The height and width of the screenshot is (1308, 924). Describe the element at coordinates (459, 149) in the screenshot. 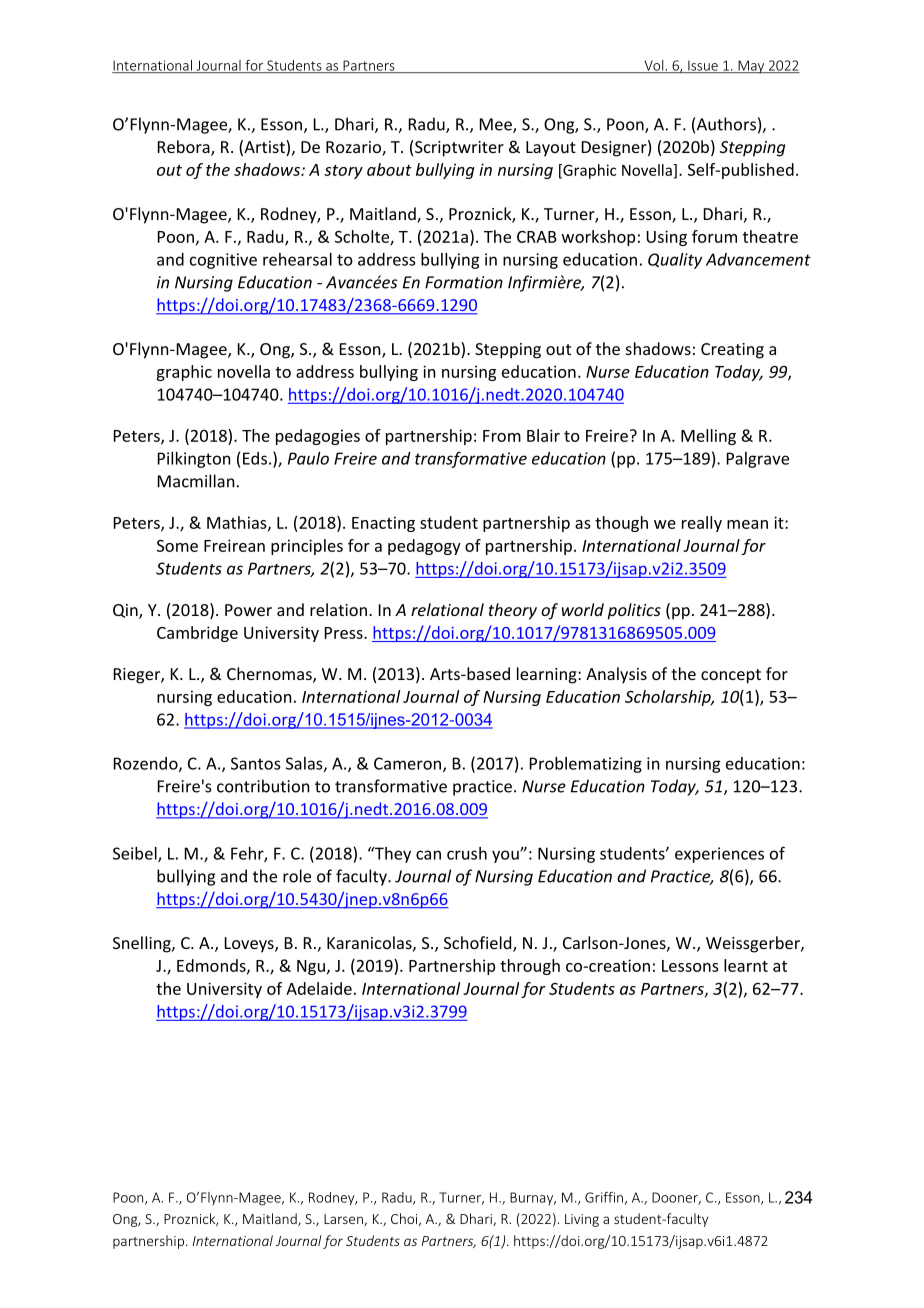

I see `Scriptwriter` at that location.
